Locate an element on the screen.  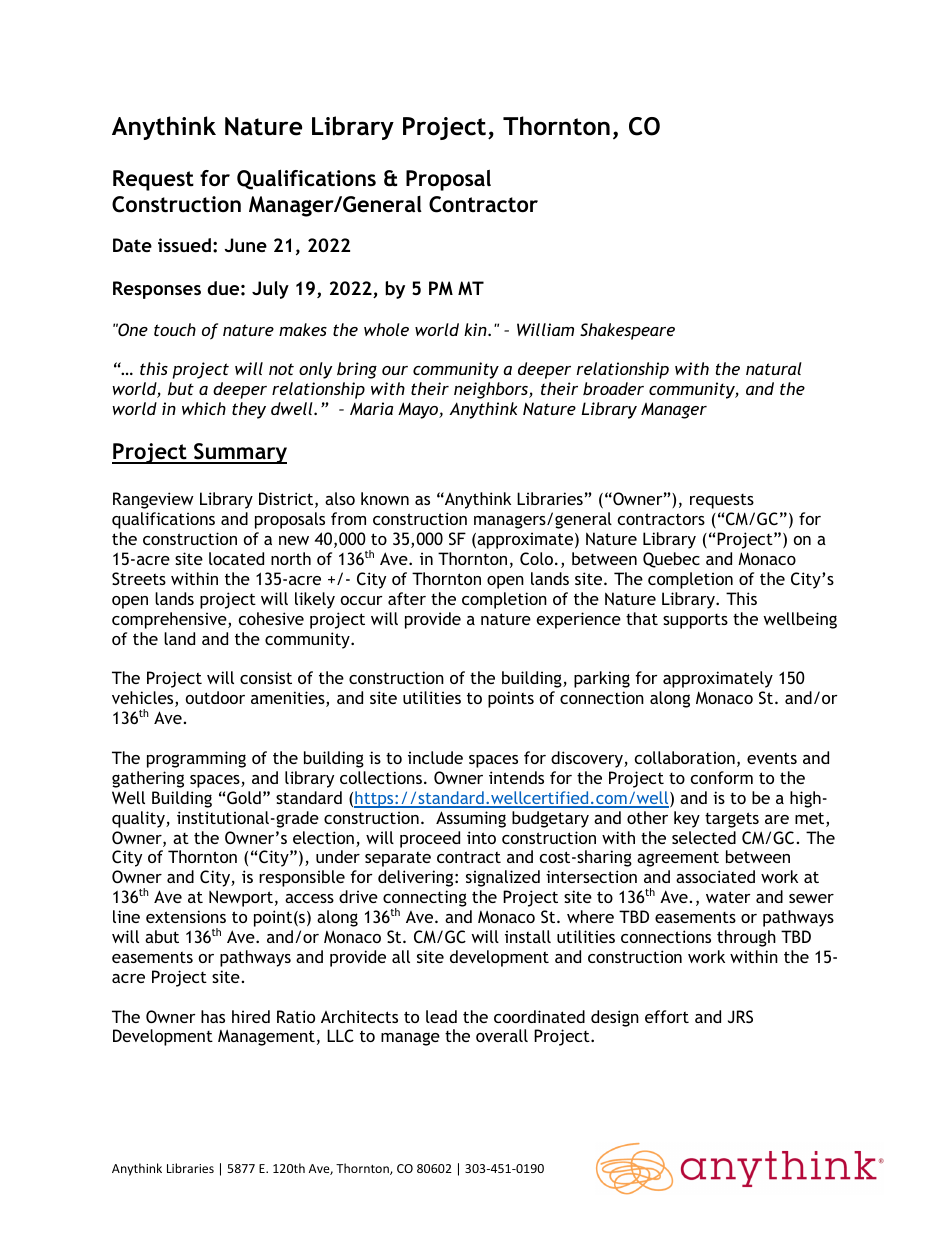
conform is located at coordinates (722, 777).
